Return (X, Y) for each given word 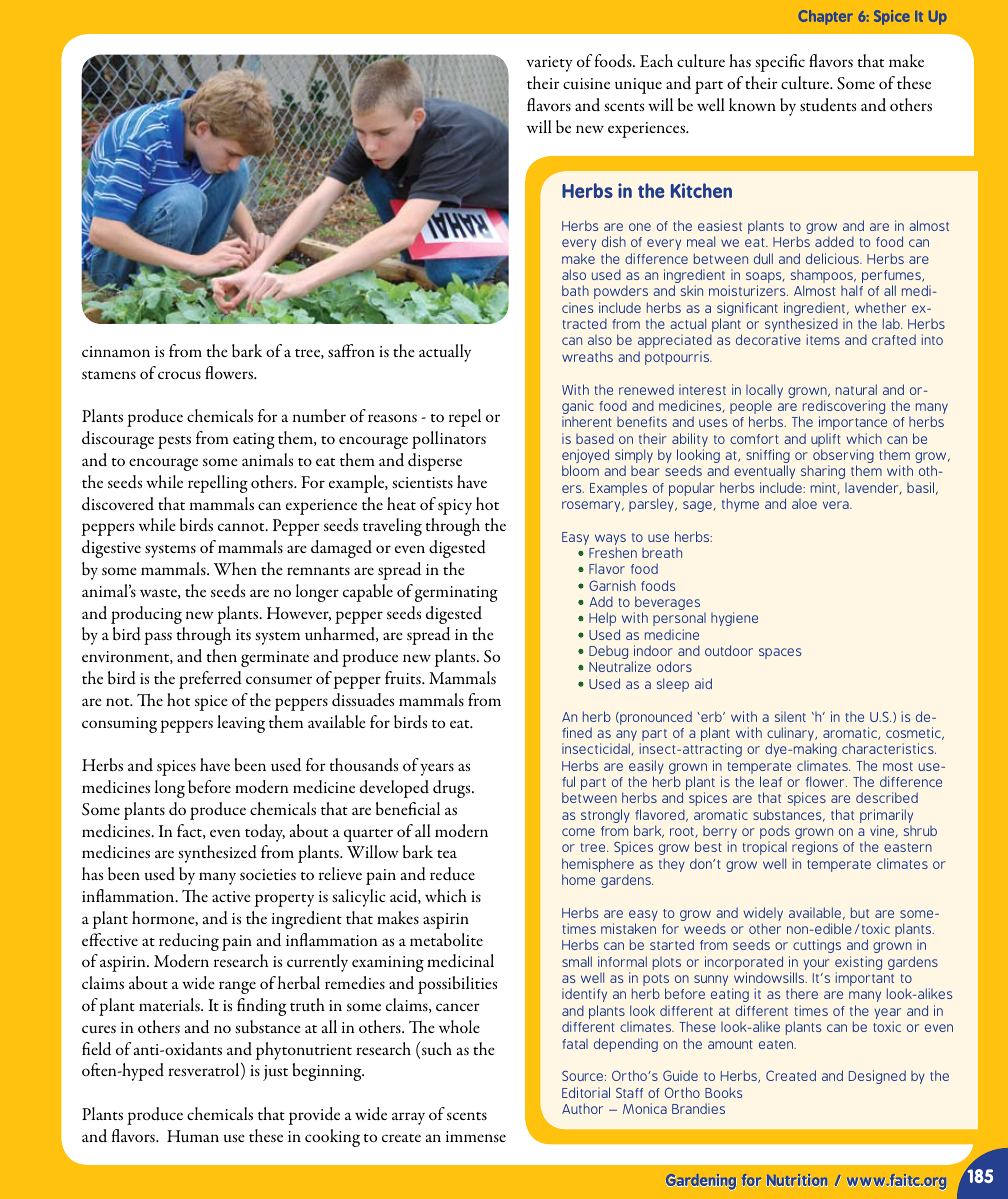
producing (146, 615)
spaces (780, 653)
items (823, 339)
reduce (452, 874)
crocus (179, 375)
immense (476, 1136)
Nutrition (797, 1180)
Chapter (825, 17)
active (231, 896)
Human (193, 1136)
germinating (456, 594)
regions (815, 848)
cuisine (586, 83)
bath (575, 290)
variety (550, 64)
